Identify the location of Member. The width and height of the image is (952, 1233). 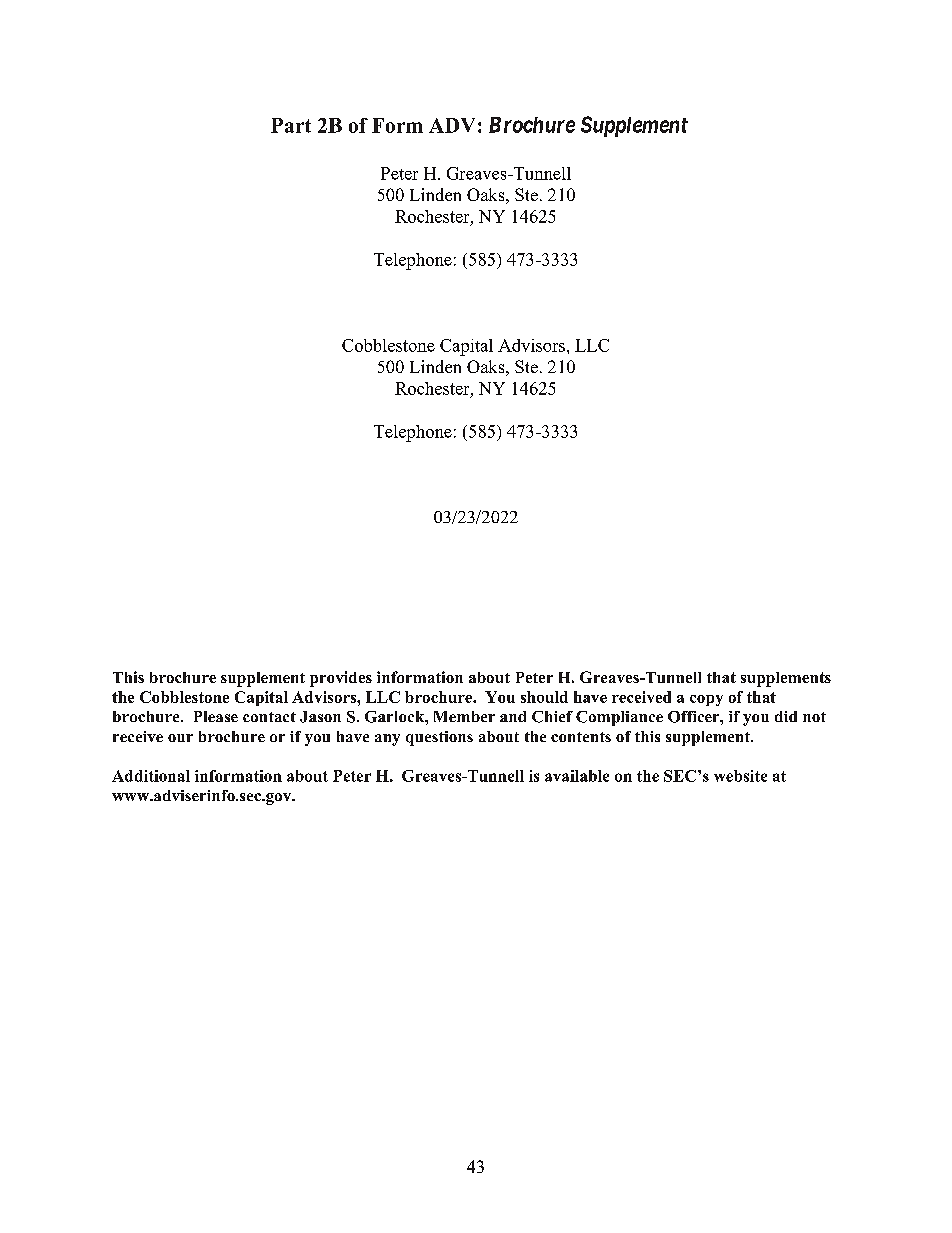
(464, 716).
